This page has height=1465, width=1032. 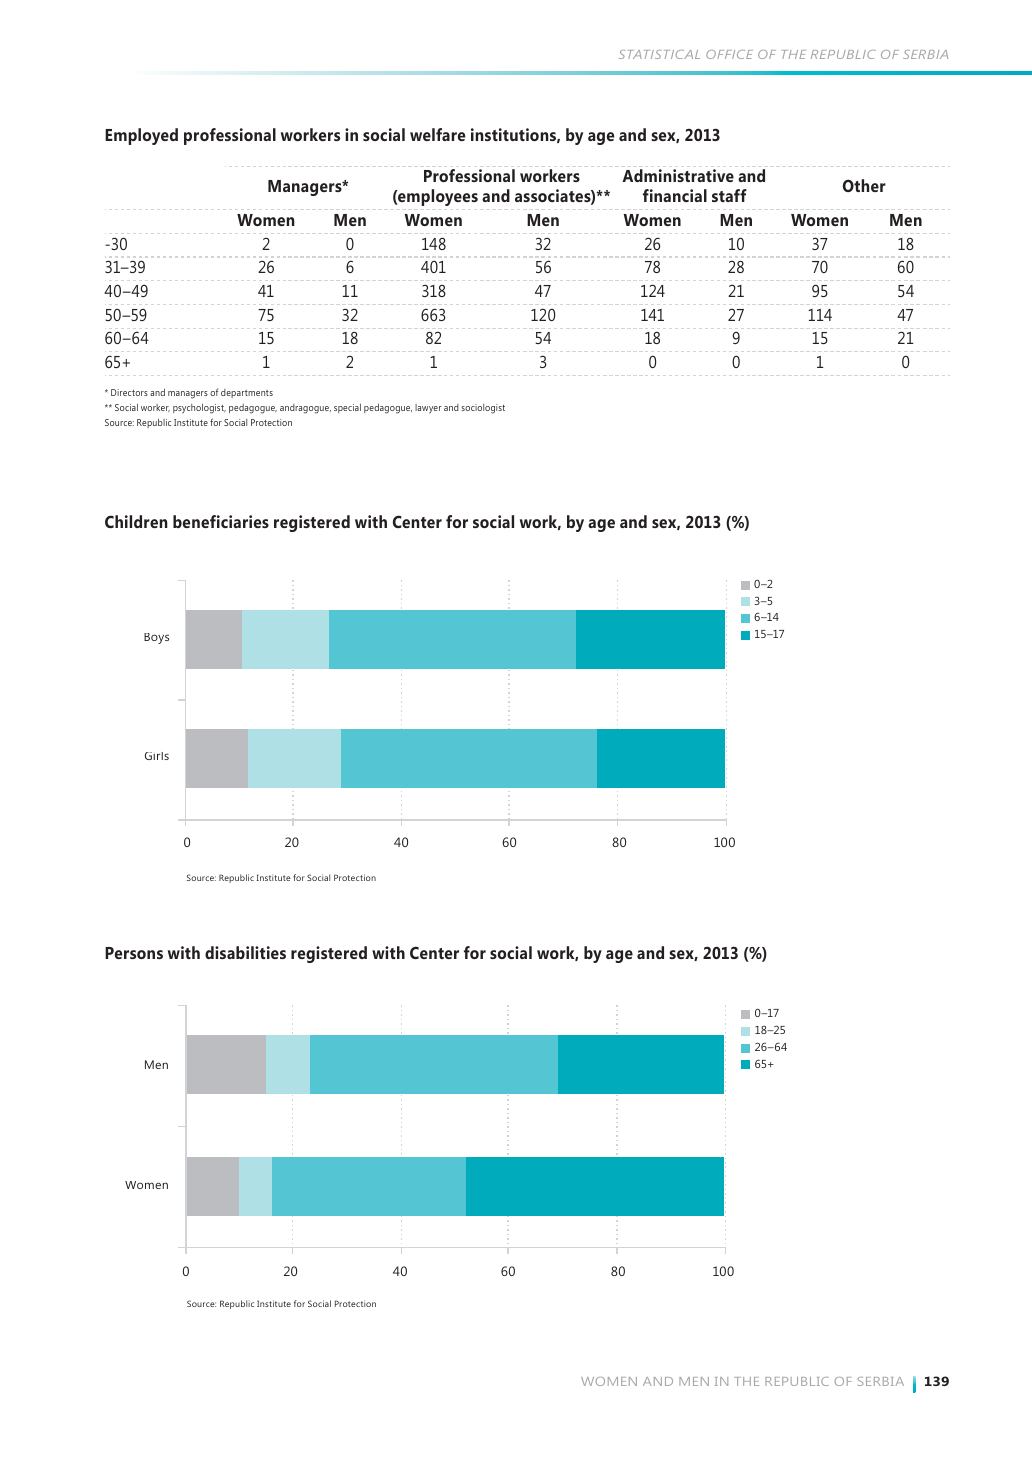 What do you see at coordinates (483, 409) in the page?
I see `sociologist` at bounding box center [483, 409].
